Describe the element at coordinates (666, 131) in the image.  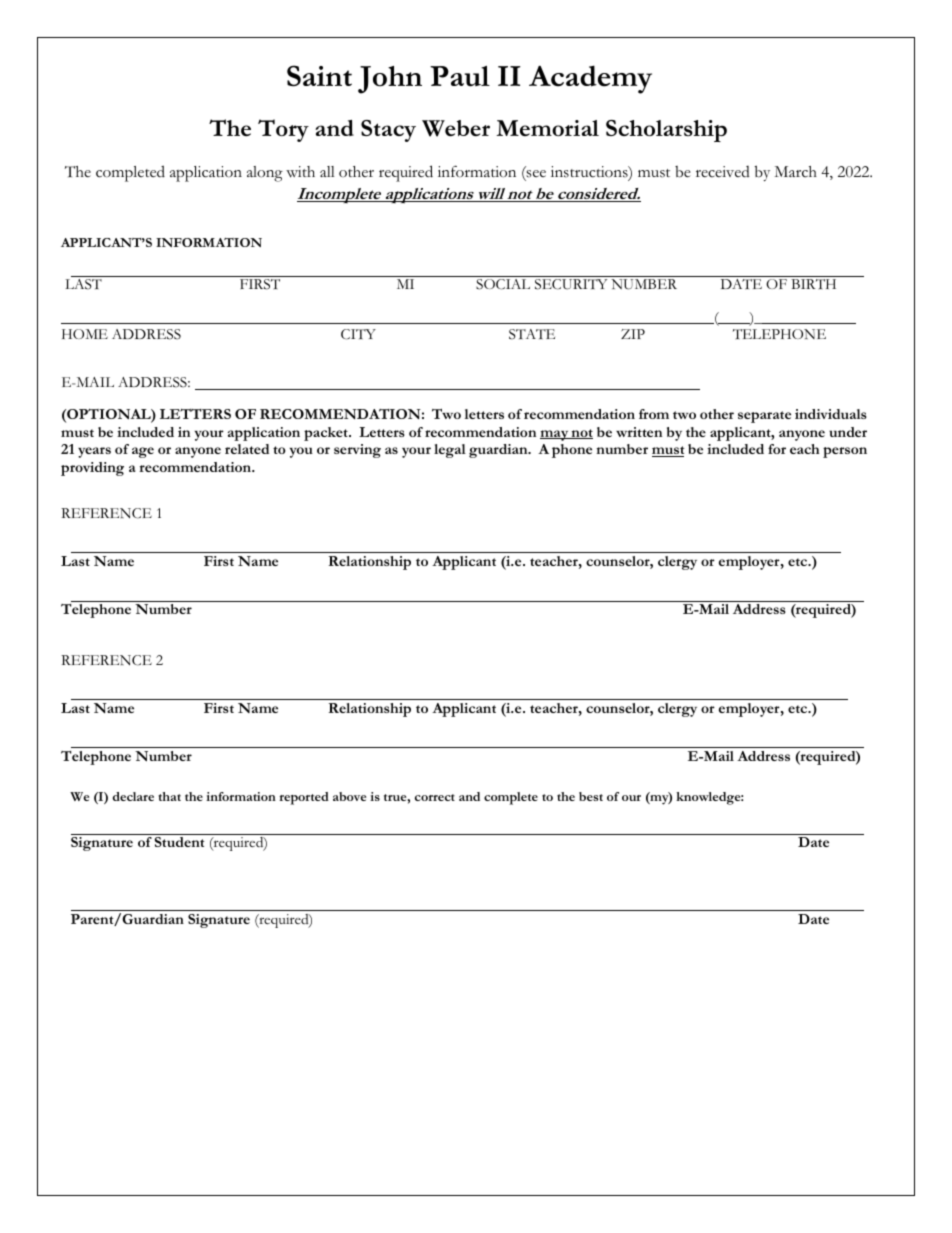
I see `Scholarship` at that location.
